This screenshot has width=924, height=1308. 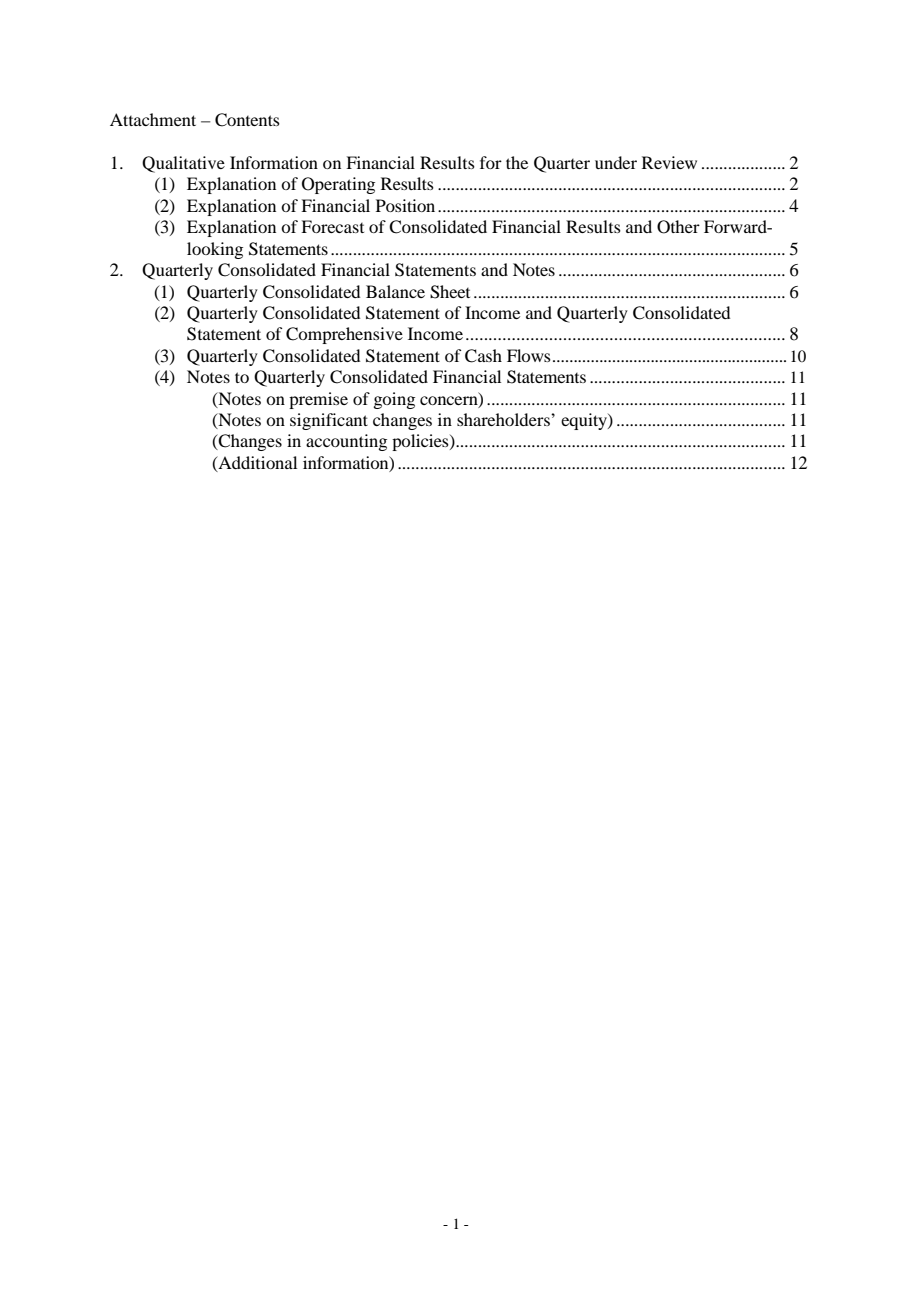 I want to click on premise, so click(x=318, y=400).
